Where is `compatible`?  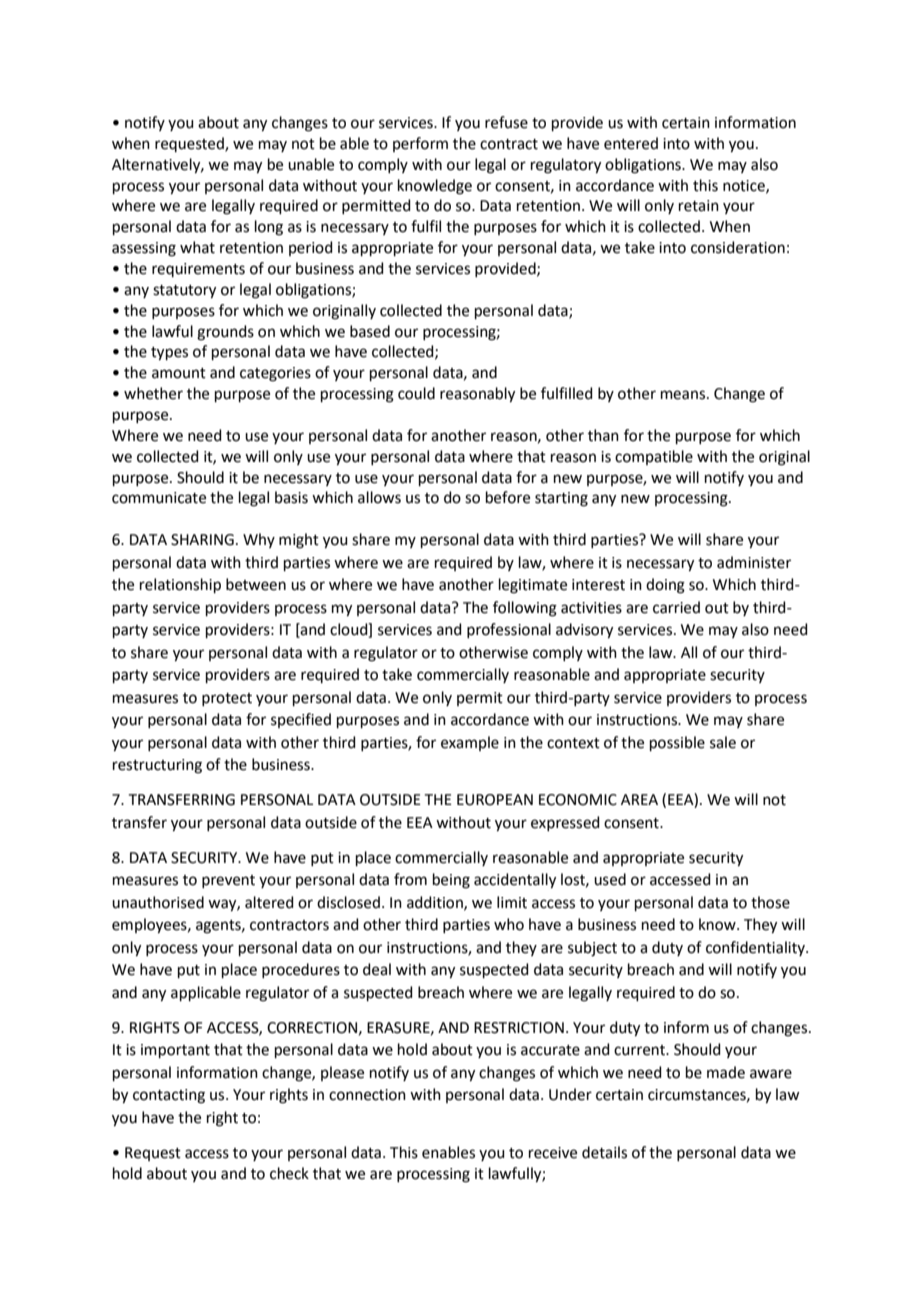 compatible is located at coordinates (654, 457).
